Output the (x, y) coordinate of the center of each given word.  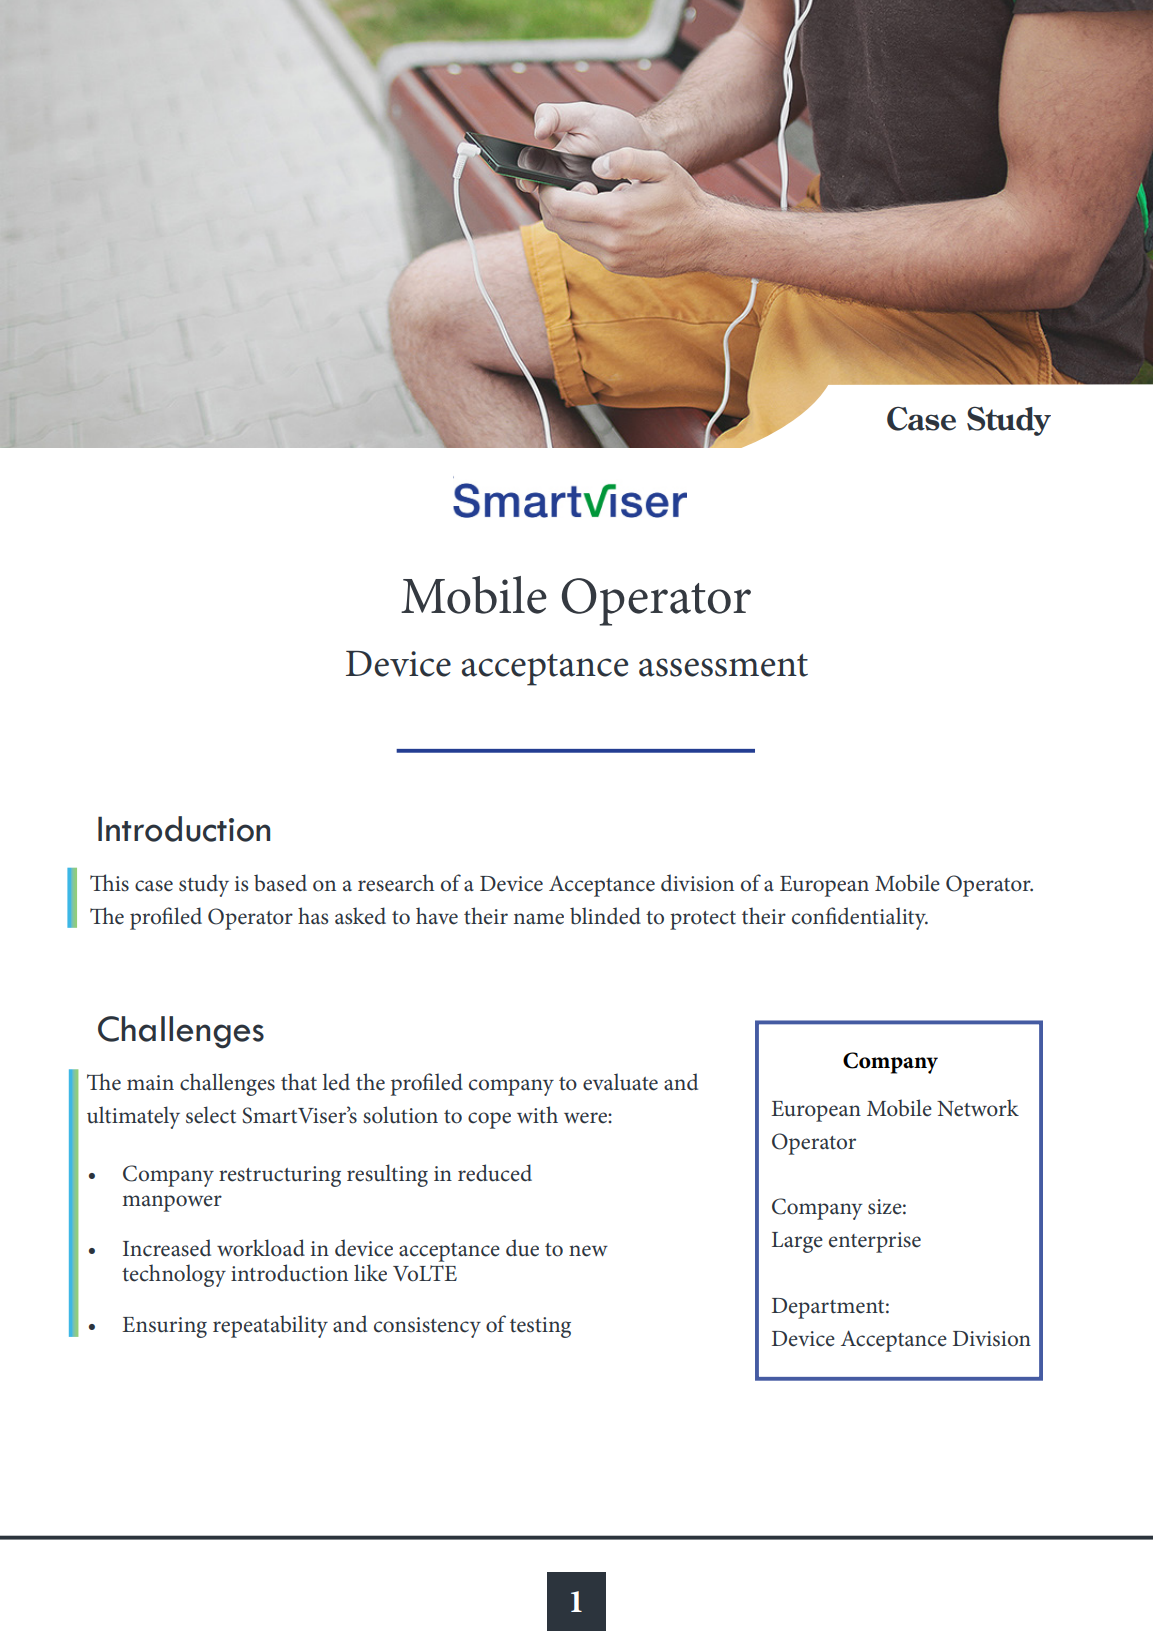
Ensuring (164, 1327)
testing (540, 1327)
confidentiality (860, 918)
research (396, 883)
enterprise (875, 1242)
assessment (723, 665)
